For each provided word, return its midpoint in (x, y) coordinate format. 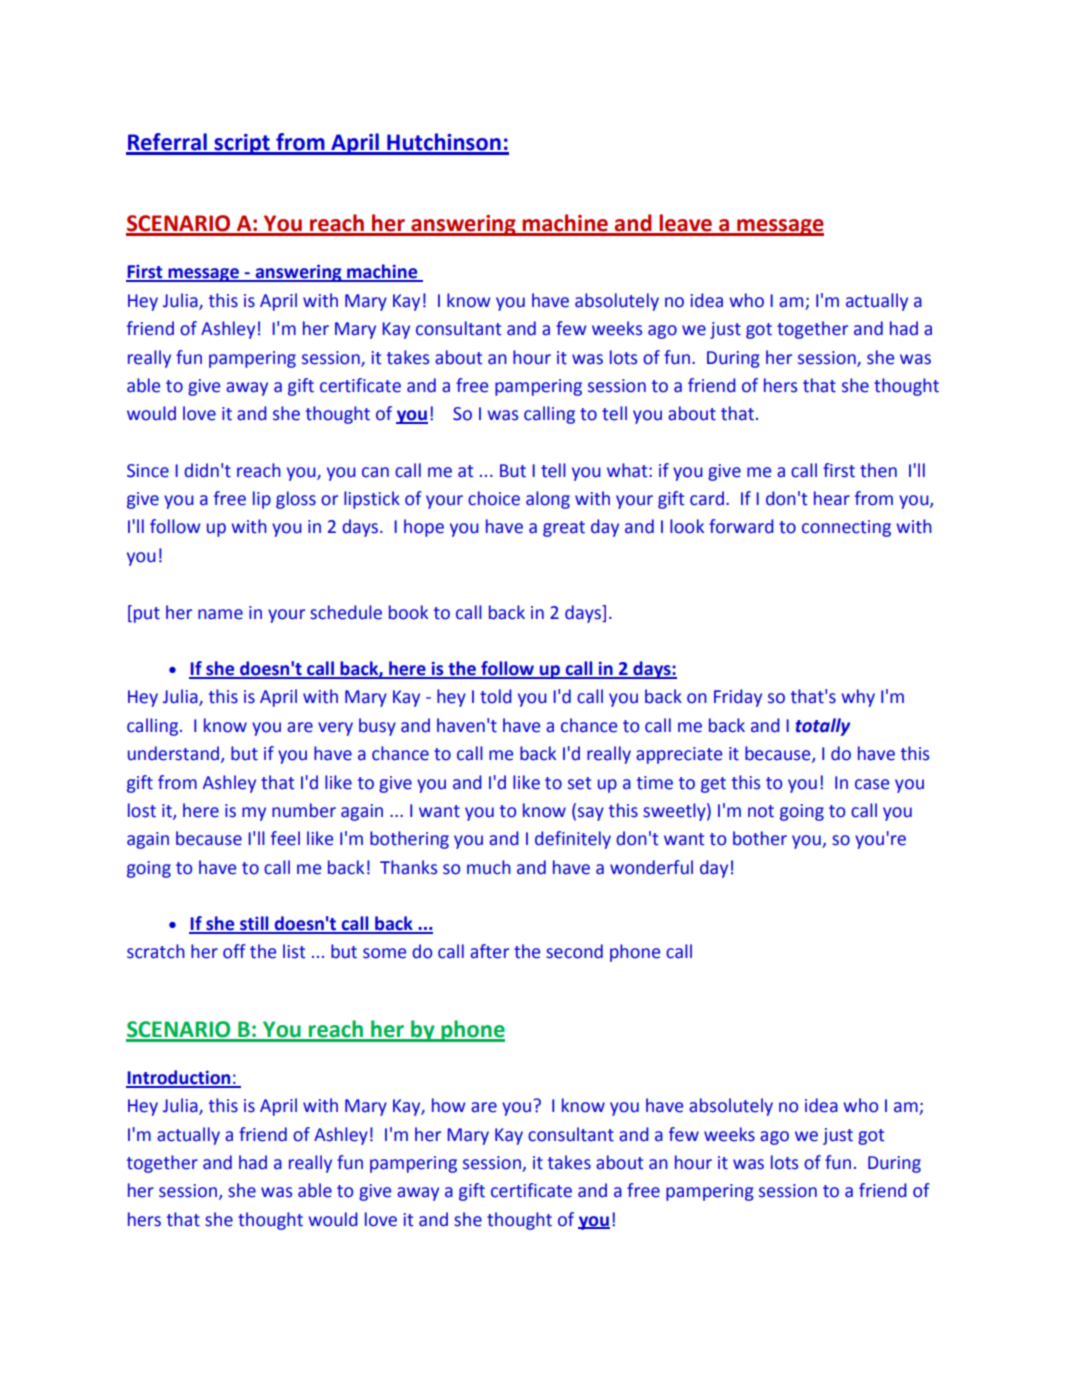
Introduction (179, 1078)
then (878, 470)
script (242, 144)
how (449, 1105)
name (220, 614)
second (574, 951)
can (375, 472)
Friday (738, 698)
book (408, 612)
